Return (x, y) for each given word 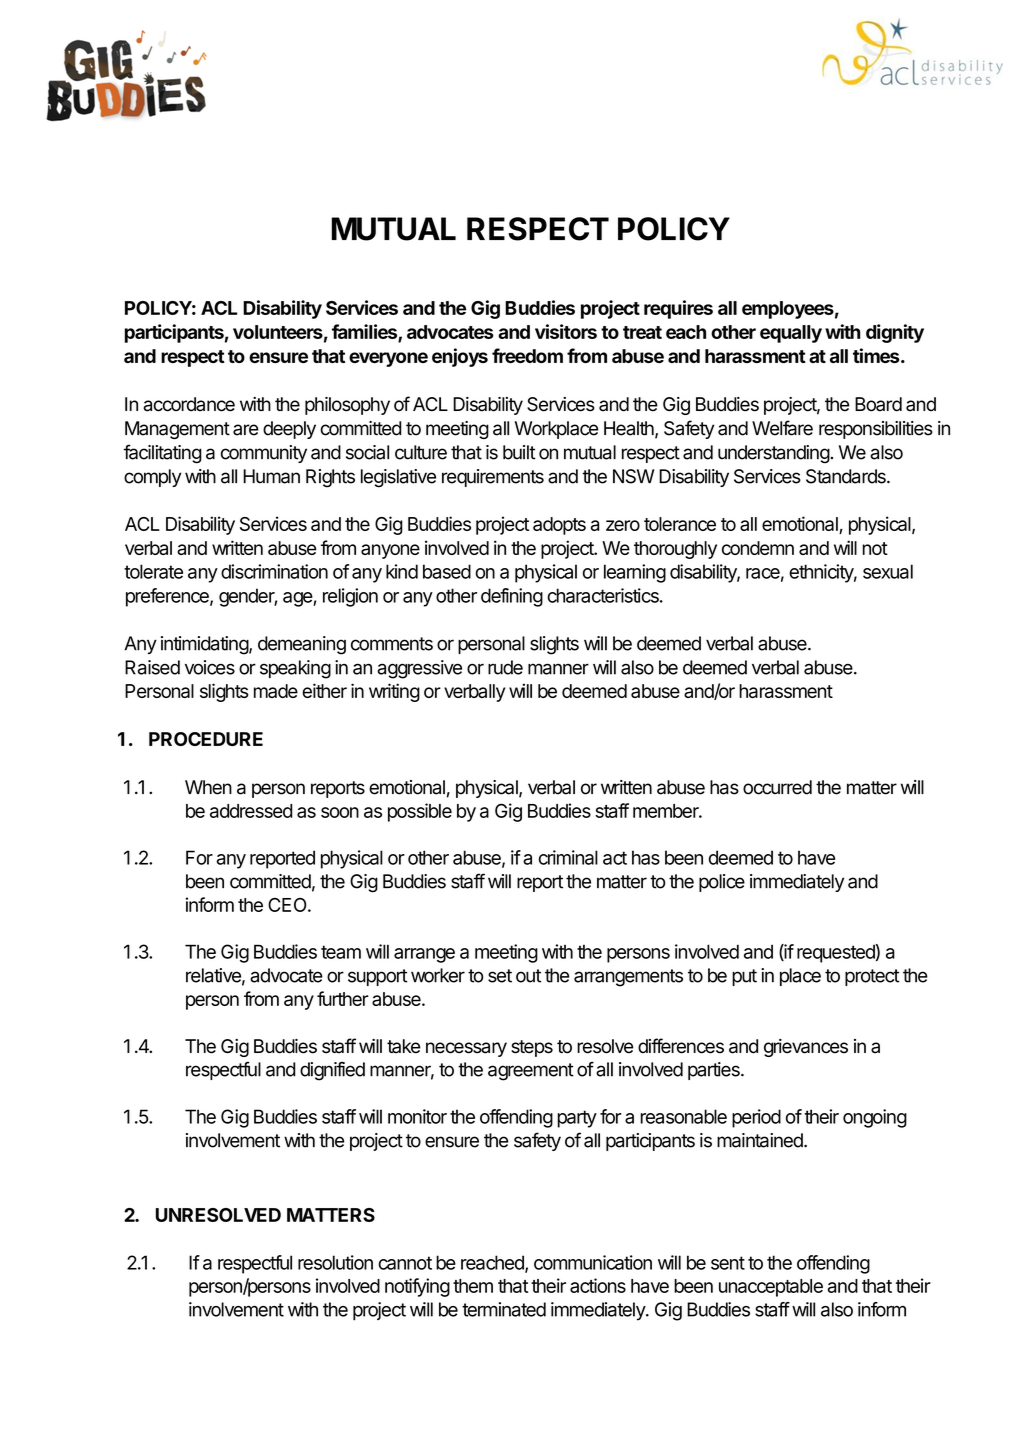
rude (505, 667)
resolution (335, 1262)
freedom (527, 355)
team (341, 952)
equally (791, 334)
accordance (189, 404)
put (744, 977)
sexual (888, 571)
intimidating (205, 645)
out (528, 976)
